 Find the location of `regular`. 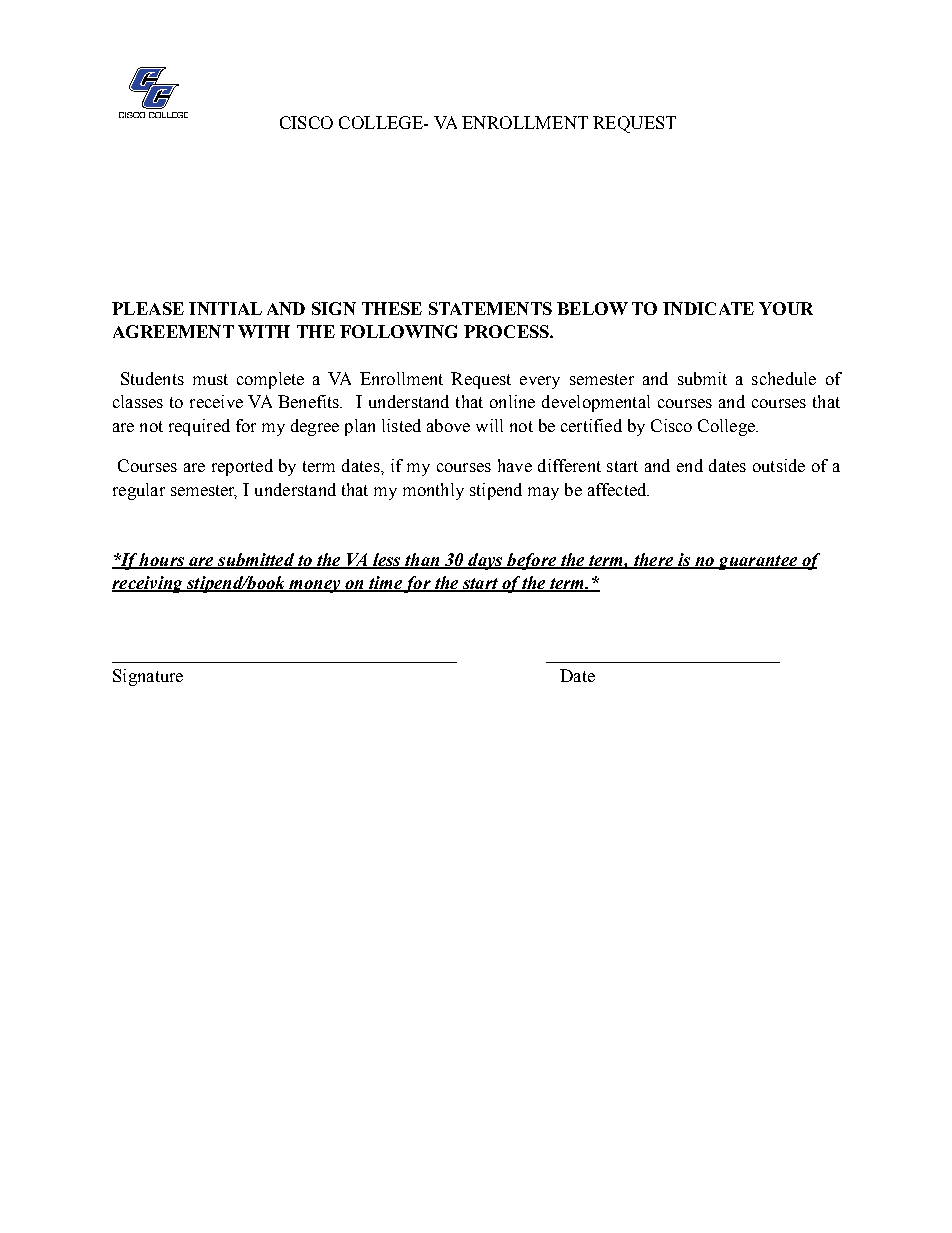

regular is located at coordinates (139, 491).
